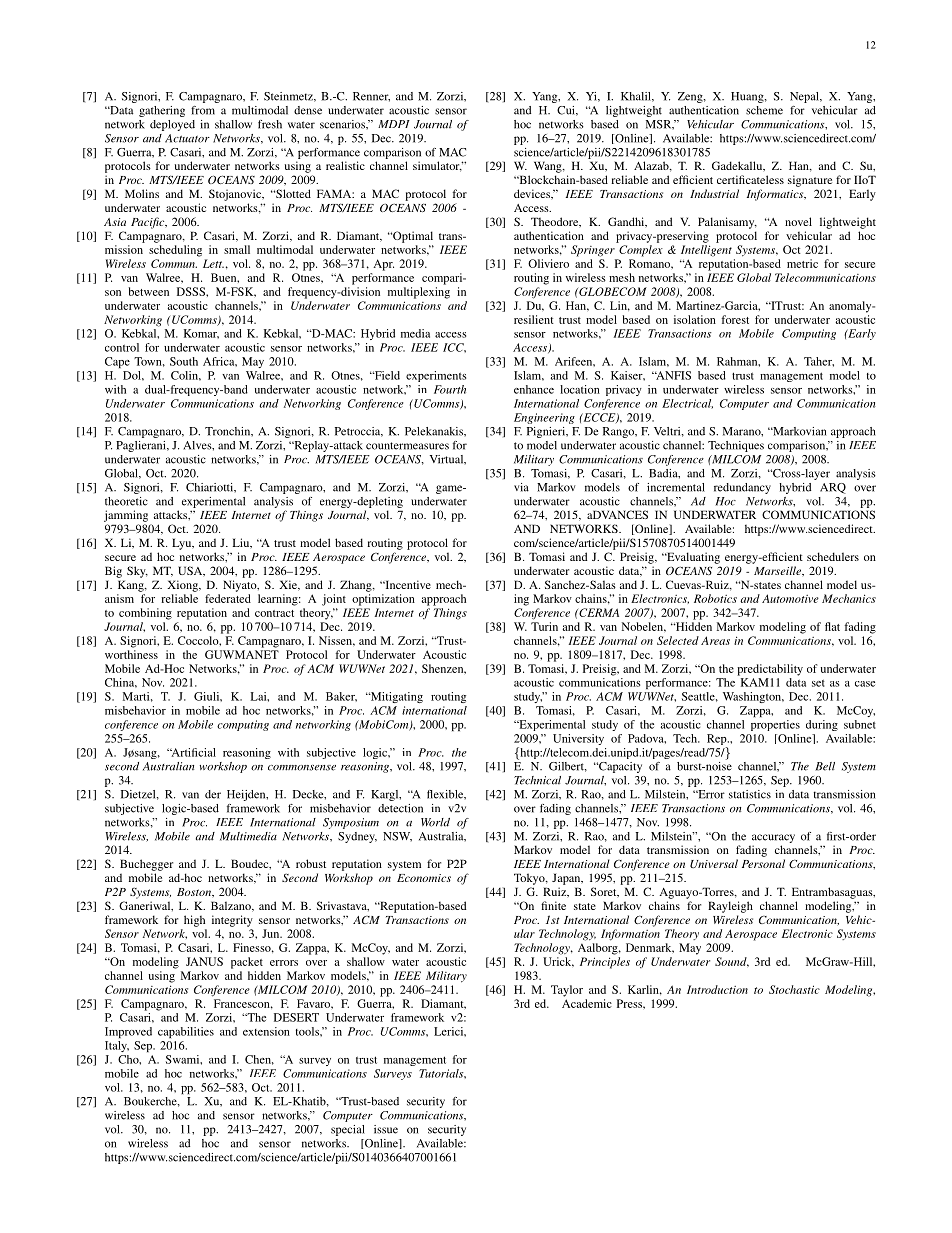 This screenshot has width=952, height=1233. I want to click on Actuator, so click(187, 138).
